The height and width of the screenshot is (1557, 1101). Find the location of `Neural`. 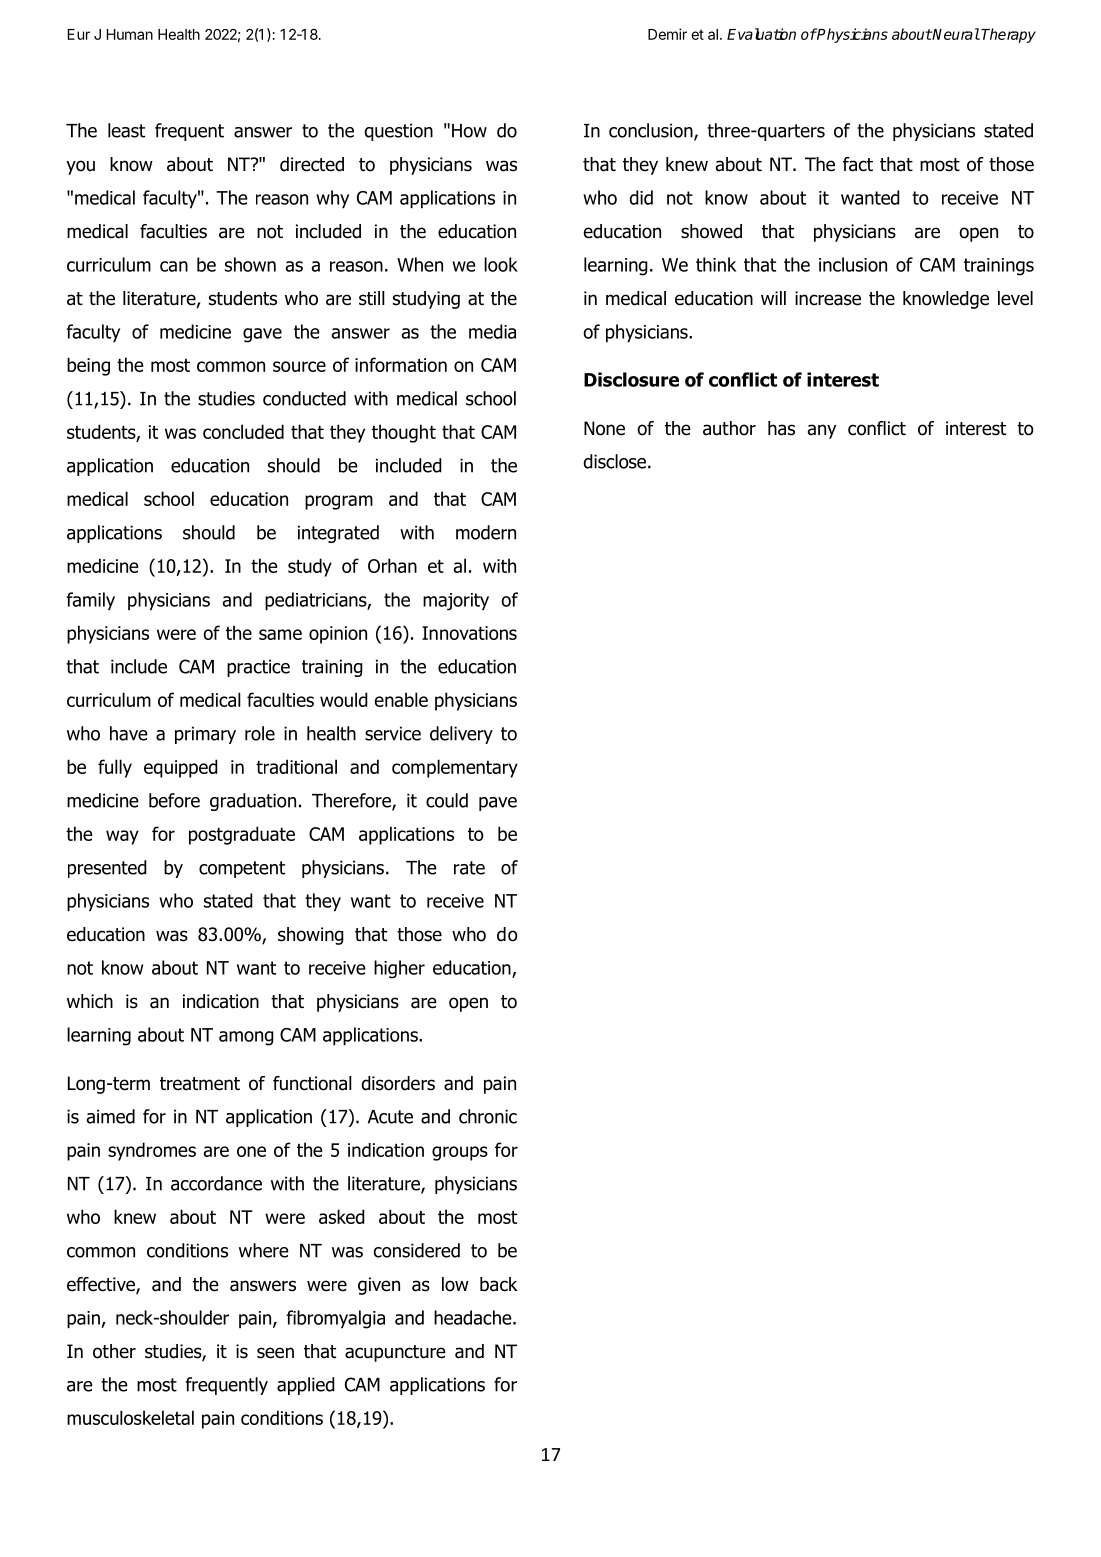

Neural is located at coordinates (955, 34).
